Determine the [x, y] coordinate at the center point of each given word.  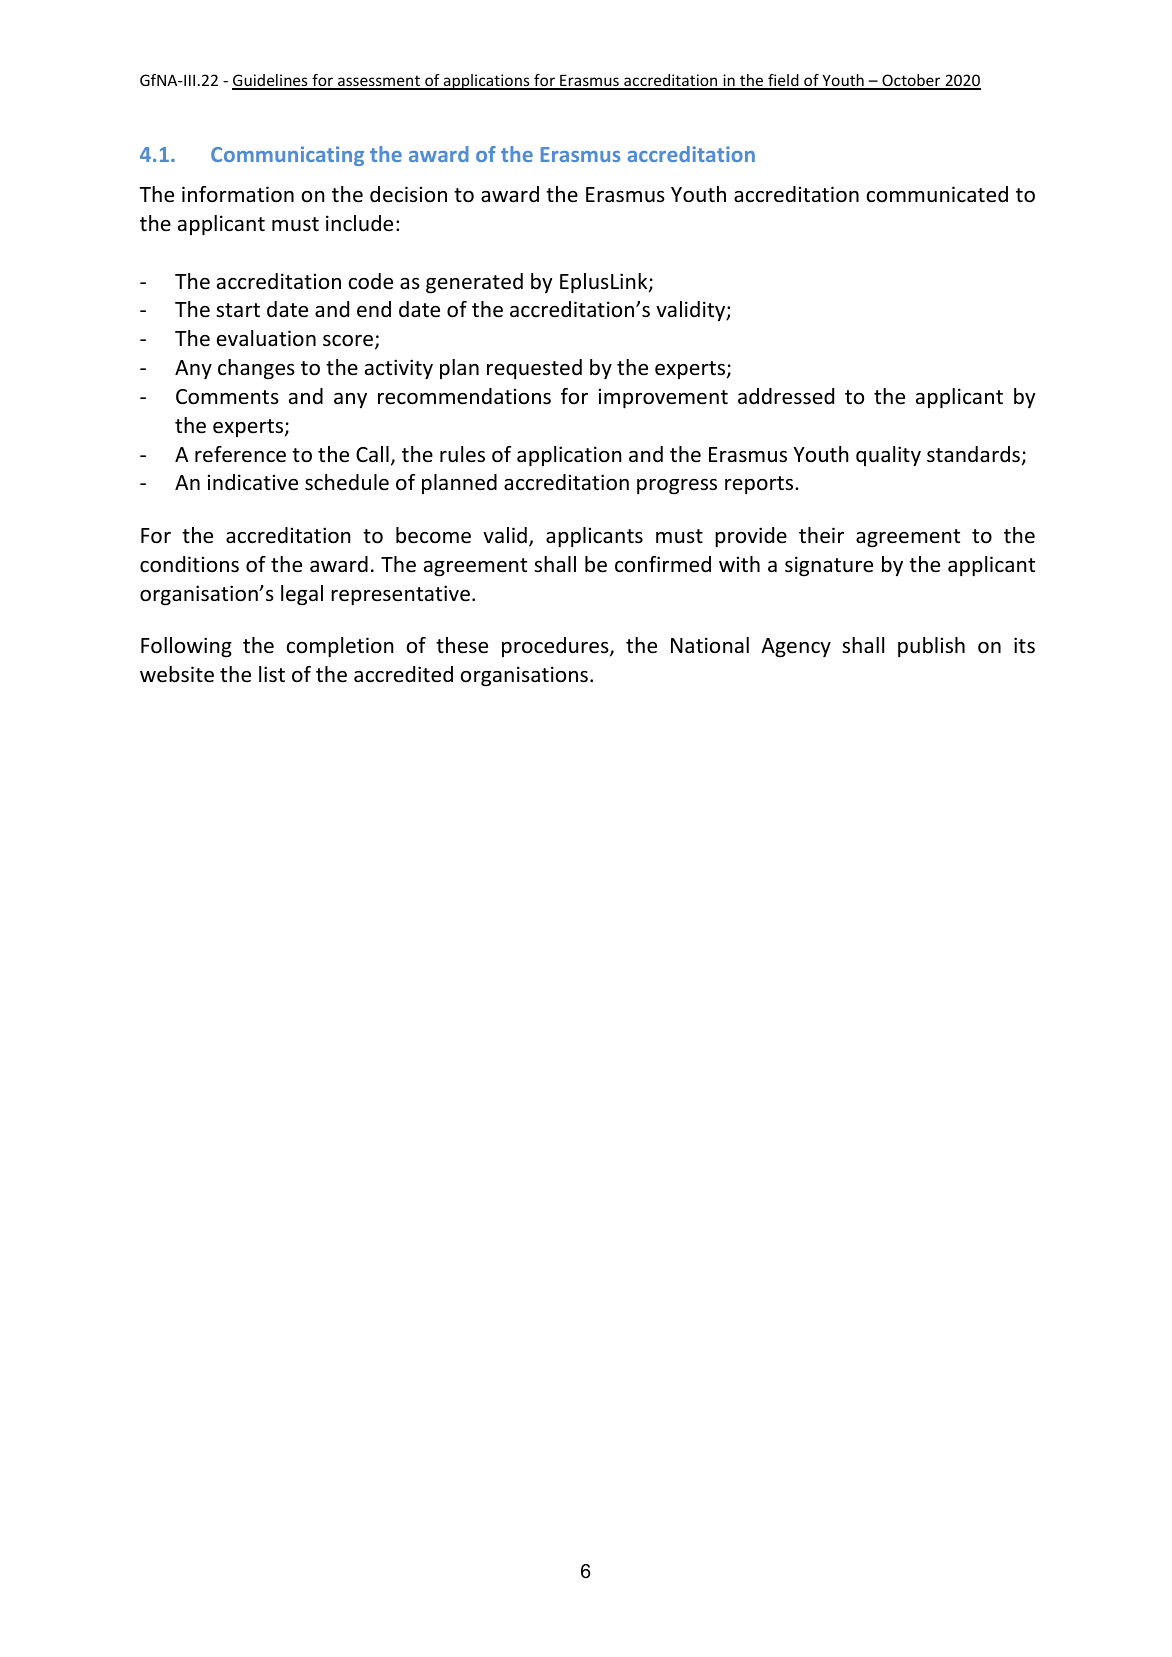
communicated [937, 194]
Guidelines [271, 81]
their [821, 535]
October [911, 81]
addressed [786, 396]
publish [931, 647]
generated [474, 283]
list [272, 674]
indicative [253, 482]
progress [677, 487]
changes [256, 369]
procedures [556, 647]
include [359, 223]
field [783, 81]
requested [534, 369]
